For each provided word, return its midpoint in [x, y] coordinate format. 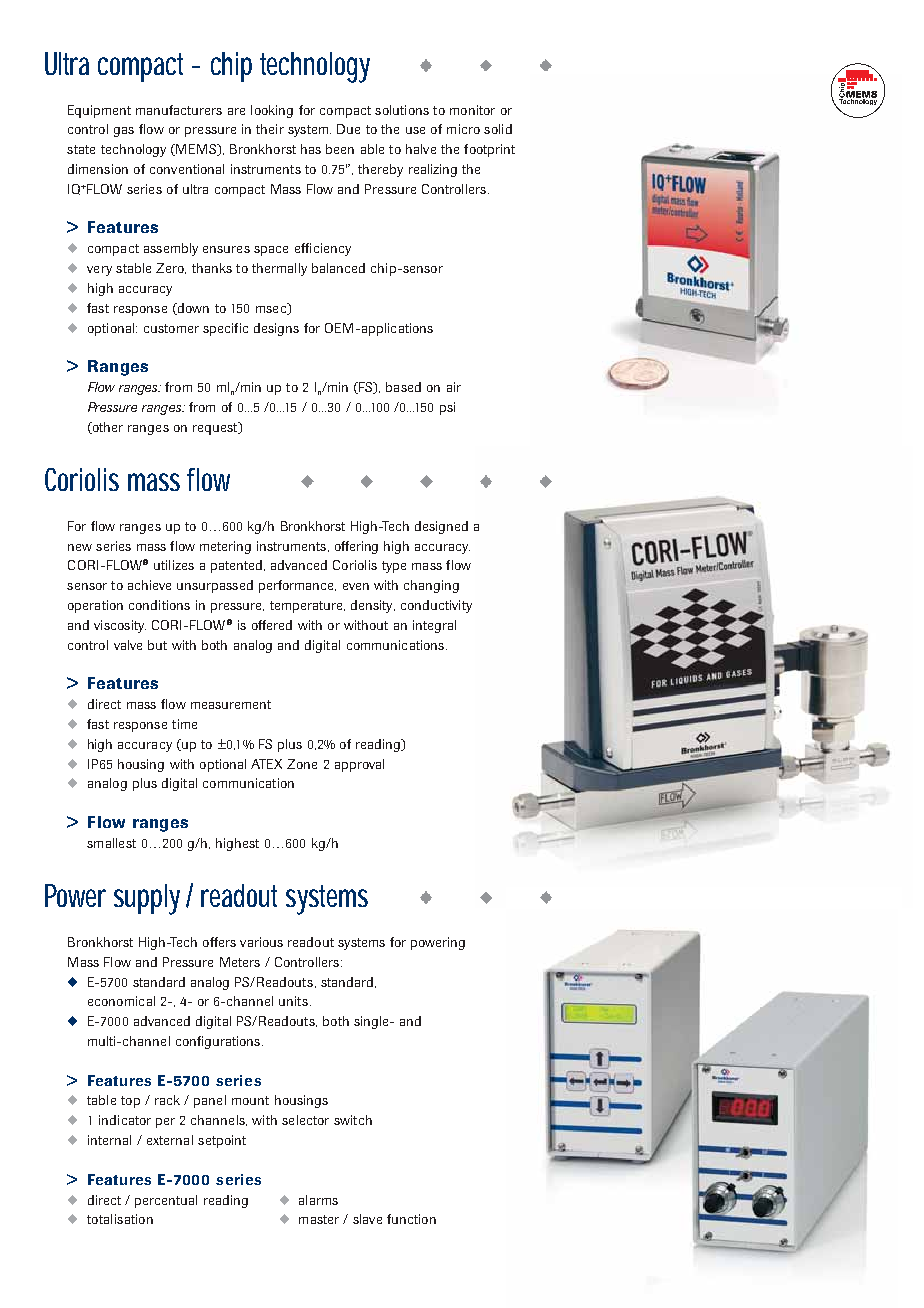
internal [109, 1140]
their [270, 129]
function [411, 1219]
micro [463, 129]
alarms [318, 1200]
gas [124, 132]
